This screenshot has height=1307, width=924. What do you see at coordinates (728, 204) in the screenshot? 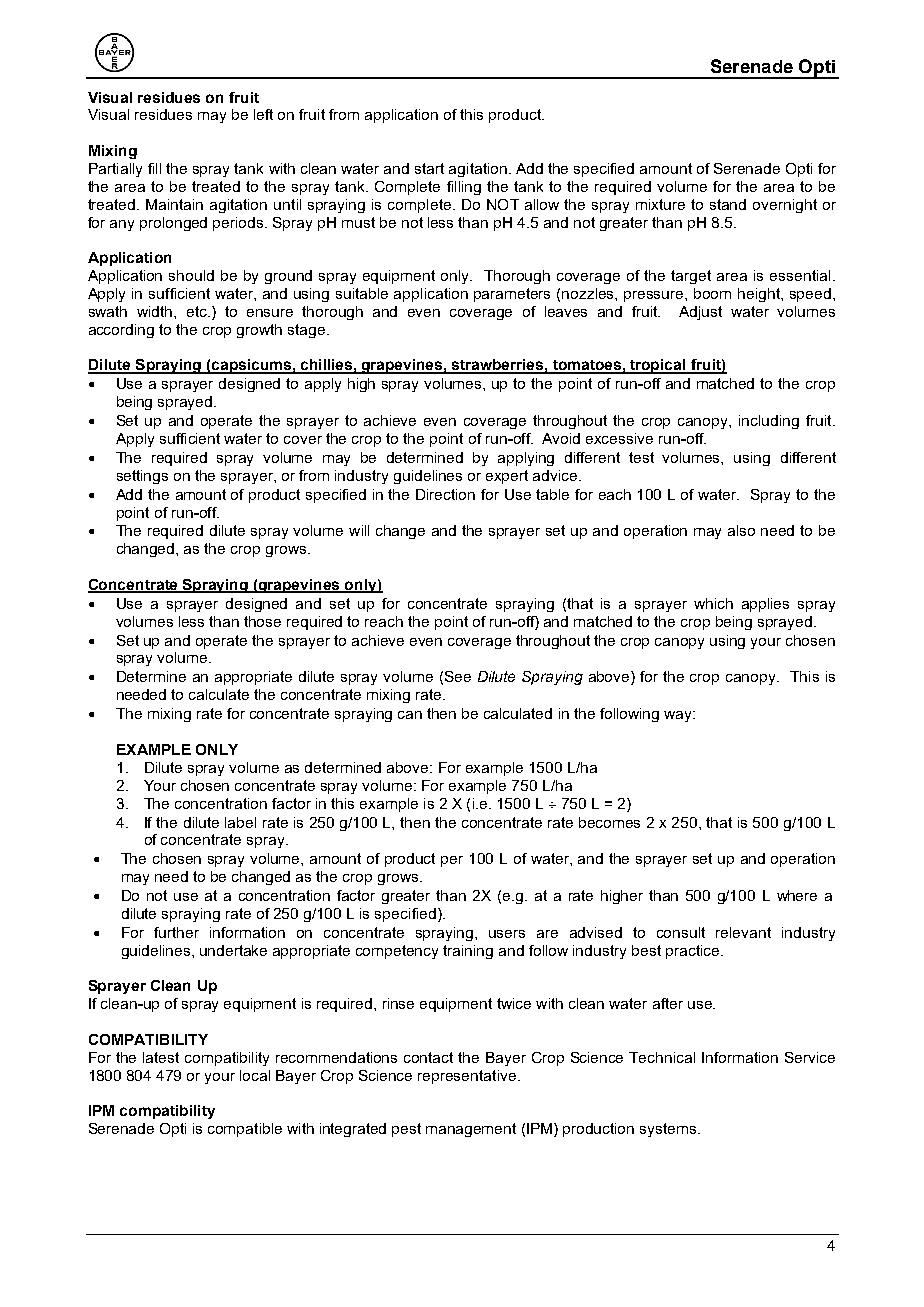
I see `stand` at bounding box center [728, 204].
